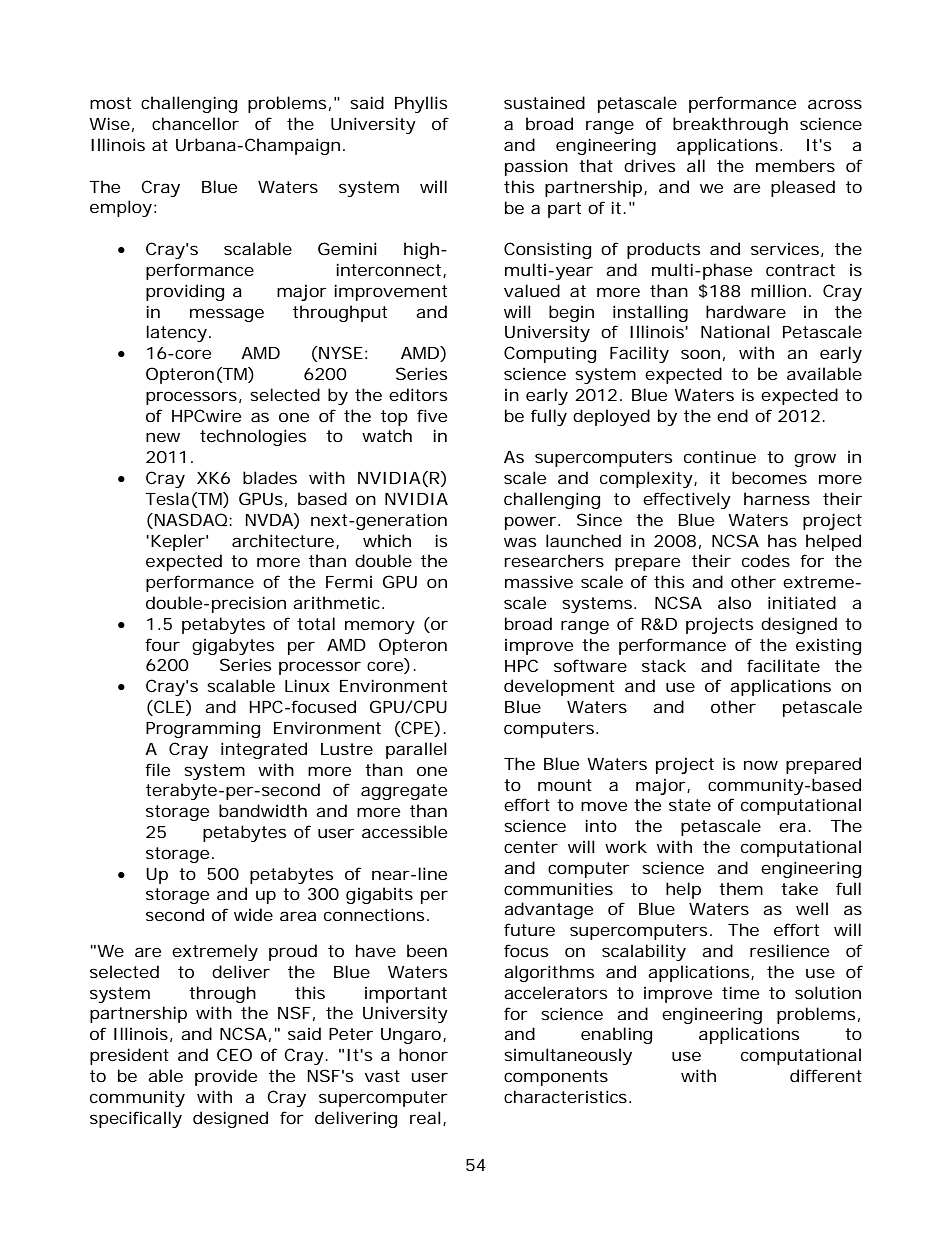 Image resolution: width=952 pixels, height=1233 pixels. I want to click on different, so click(826, 1075).
